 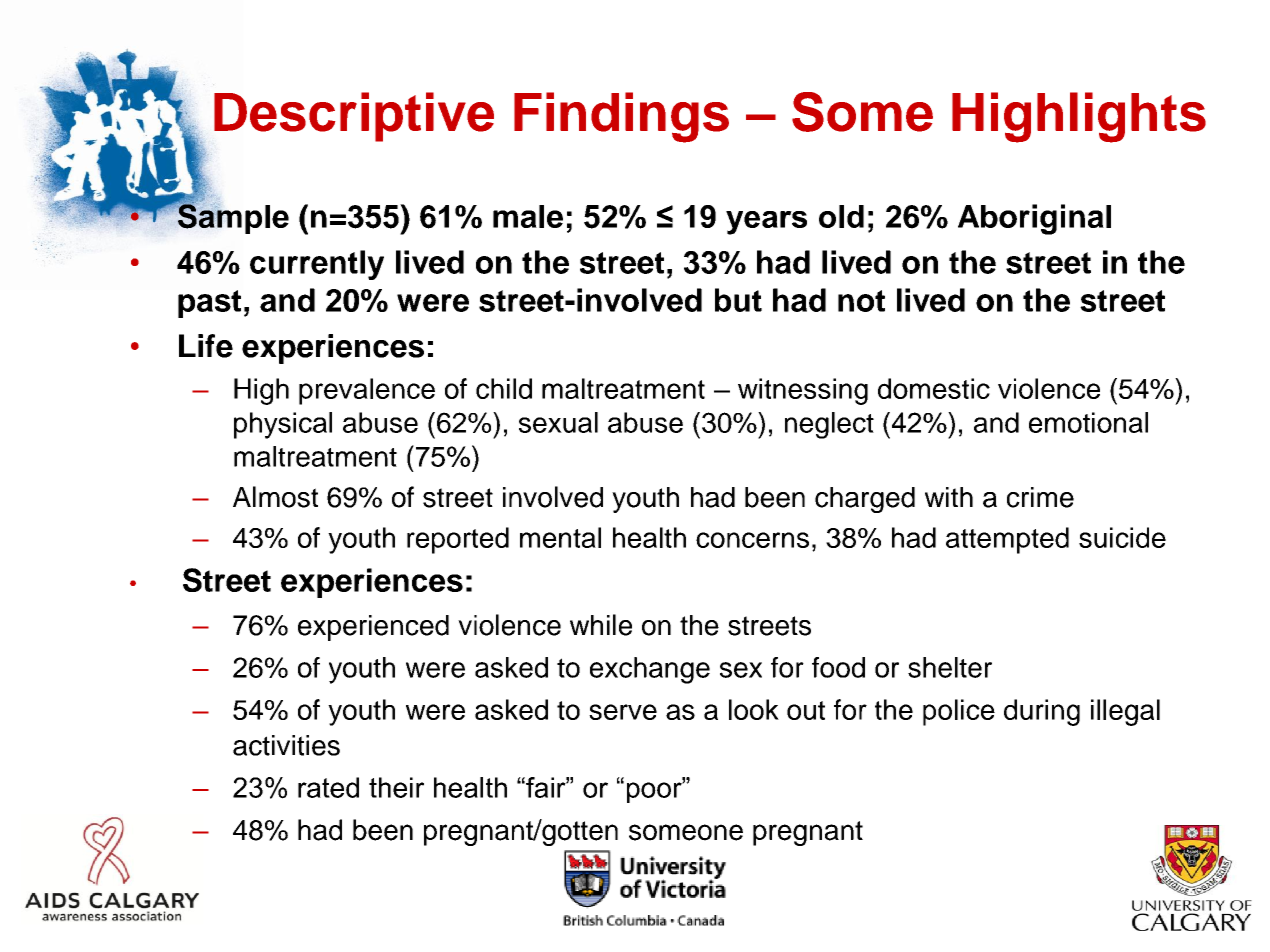 What do you see at coordinates (354, 117) in the screenshot?
I see `Descriptive` at bounding box center [354, 117].
